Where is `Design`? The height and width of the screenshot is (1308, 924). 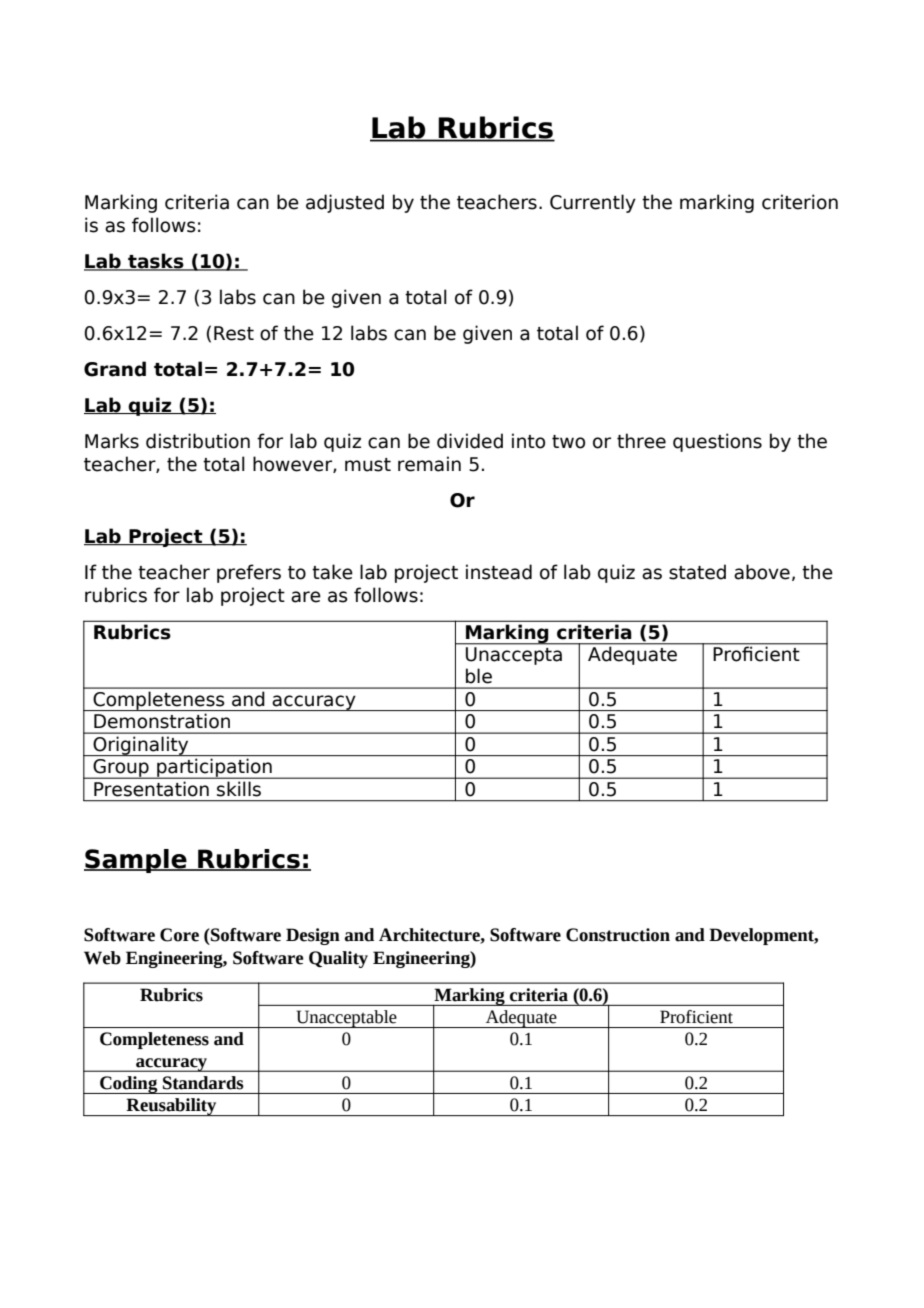 Design is located at coordinates (313, 936).
